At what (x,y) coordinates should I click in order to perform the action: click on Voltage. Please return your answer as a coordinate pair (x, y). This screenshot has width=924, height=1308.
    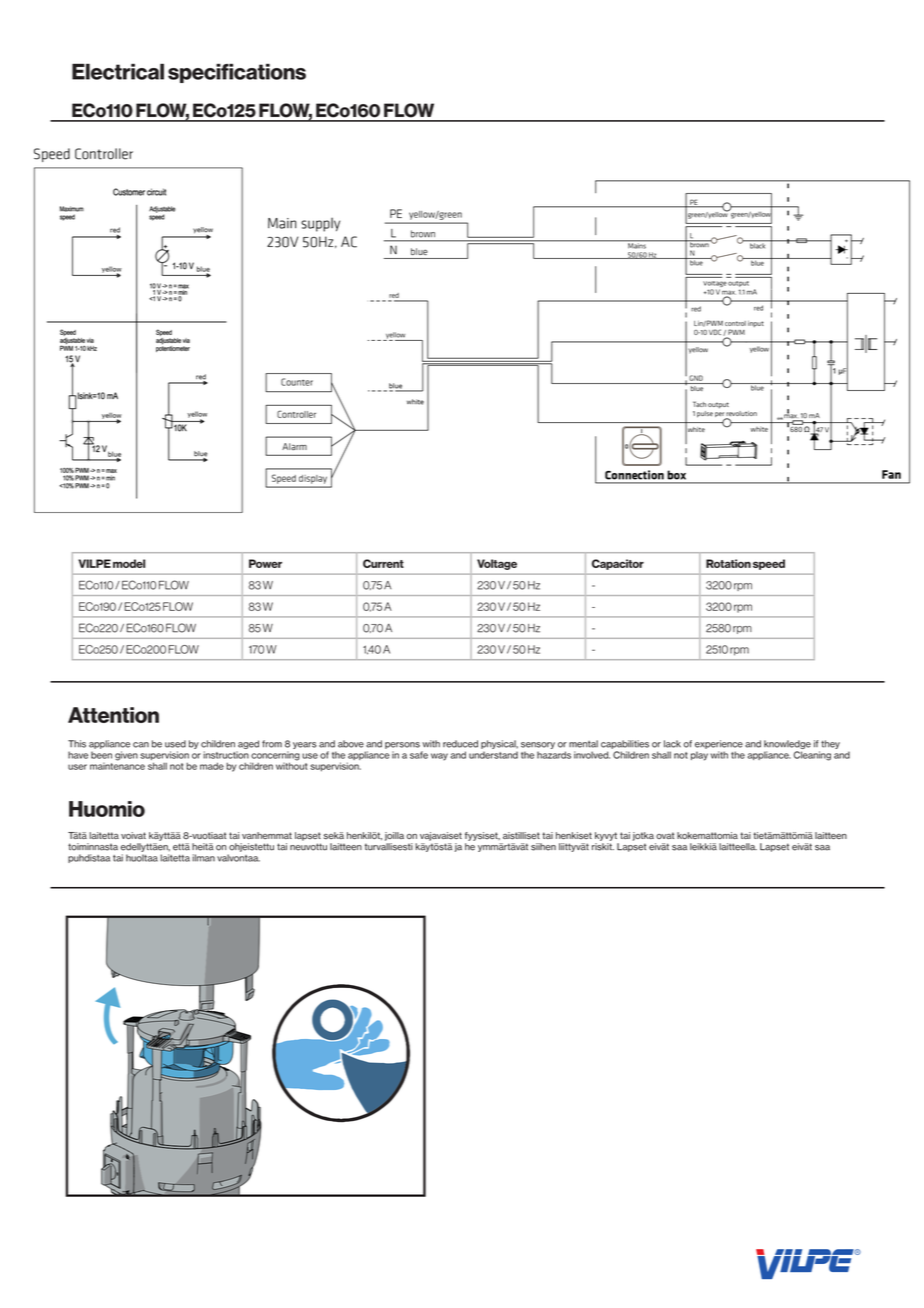
    Looking at the image, I should click on (497, 564).
